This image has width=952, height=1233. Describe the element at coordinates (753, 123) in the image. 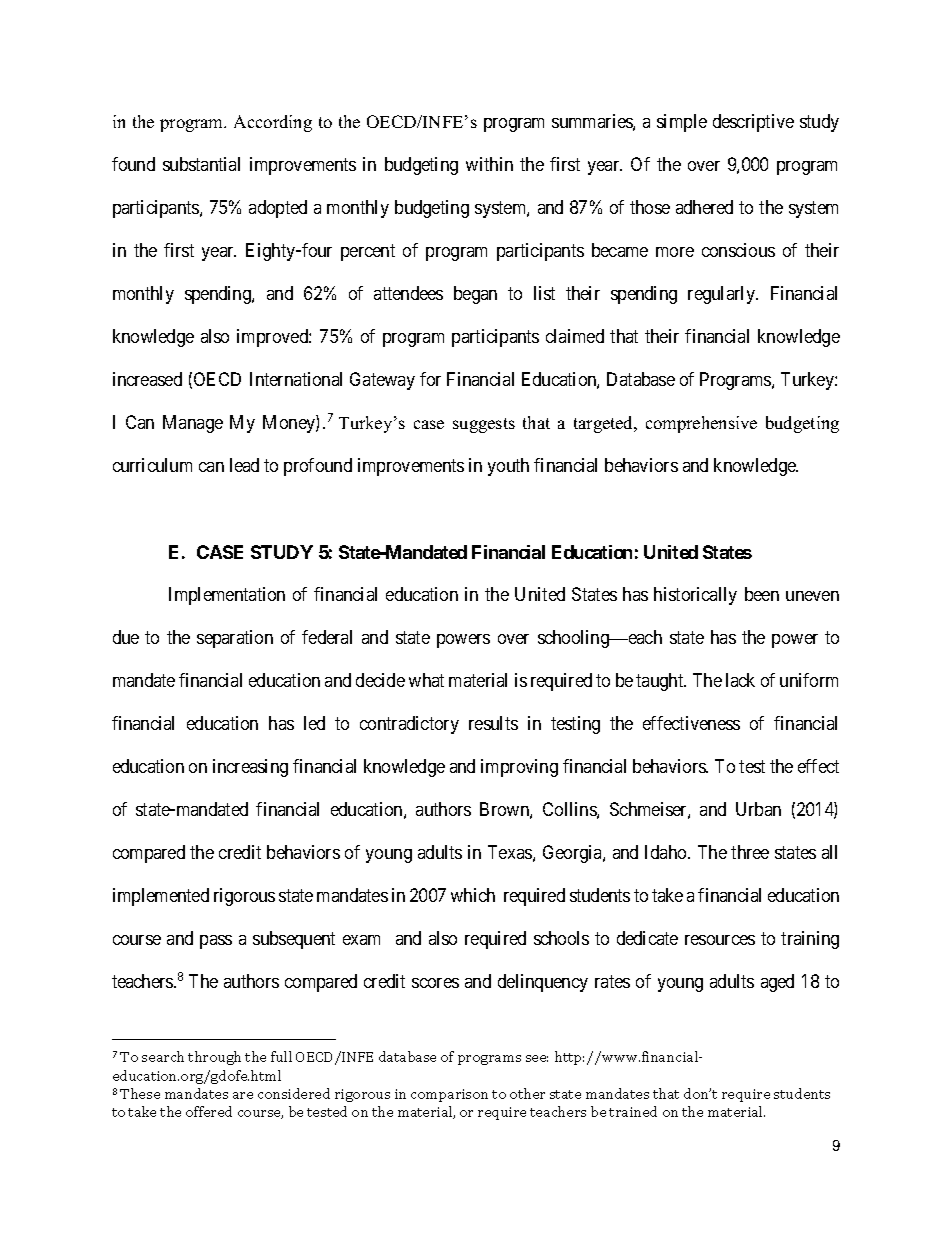

I see `descriptive` at that location.
